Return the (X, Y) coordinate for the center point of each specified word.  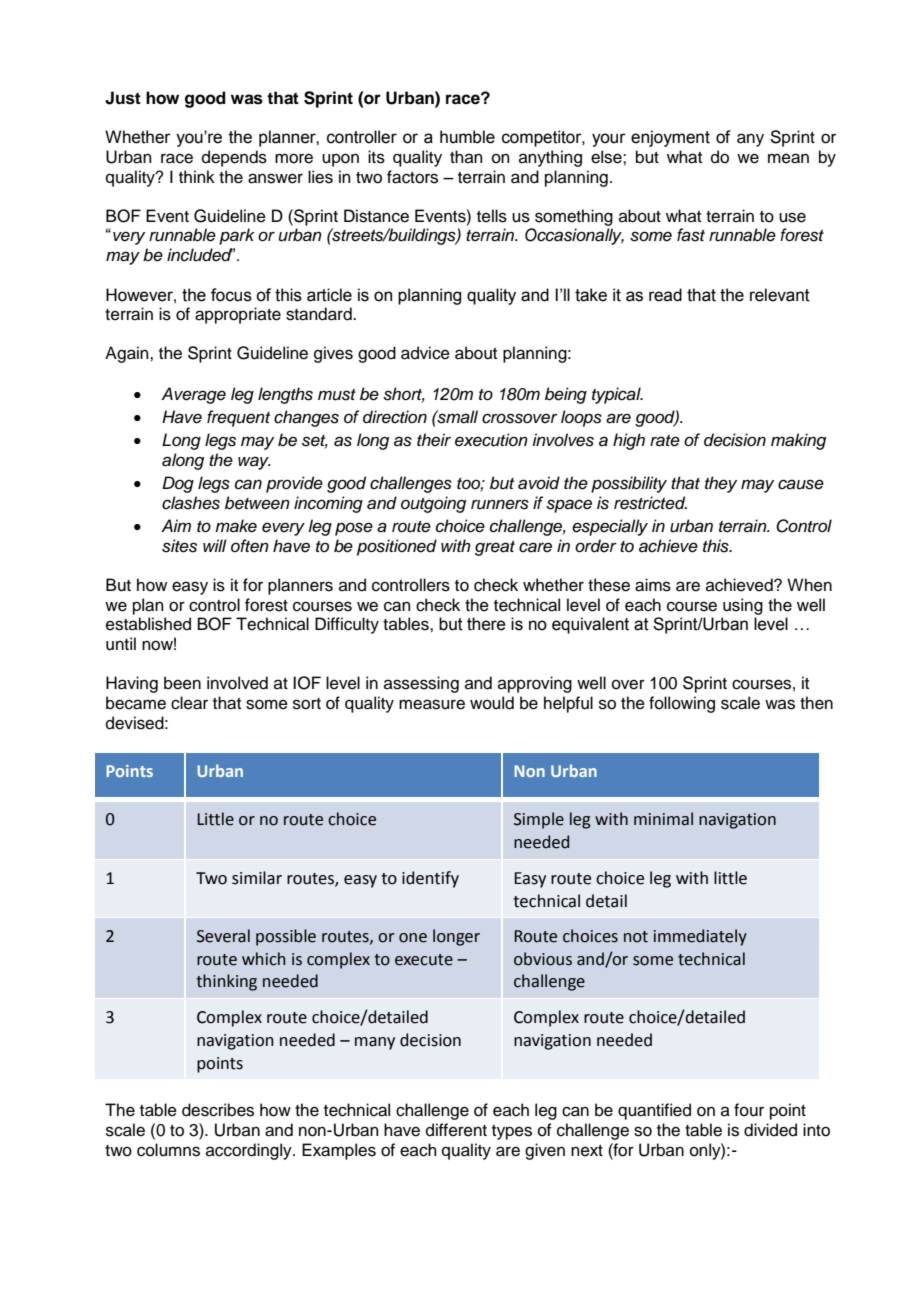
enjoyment (670, 138)
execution (491, 440)
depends (234, 158)
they (721, 484)
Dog (178, 484)
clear (189, 703)
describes (218, 1110)
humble (467, 137)
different (456, 1130)
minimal (663, 819)
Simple (539, 820)
